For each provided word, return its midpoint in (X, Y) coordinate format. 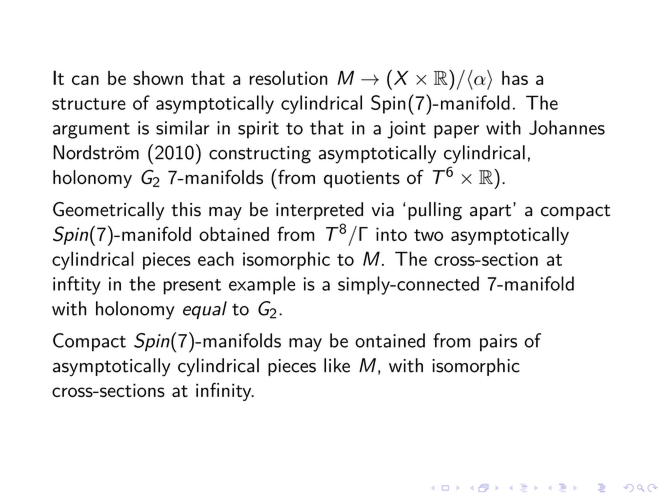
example (262, 285)
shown (158, 78)
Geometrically (108, 211)
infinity (225, 391)
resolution (288, 77)
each (216, 258)
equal (205, 310)
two (428, 235)
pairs (498, 342)
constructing (260, 155)
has (515, 78)
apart (492, 211)
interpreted (319, 211)
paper (456, 132)
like (337, 365)
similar (183, 127)
